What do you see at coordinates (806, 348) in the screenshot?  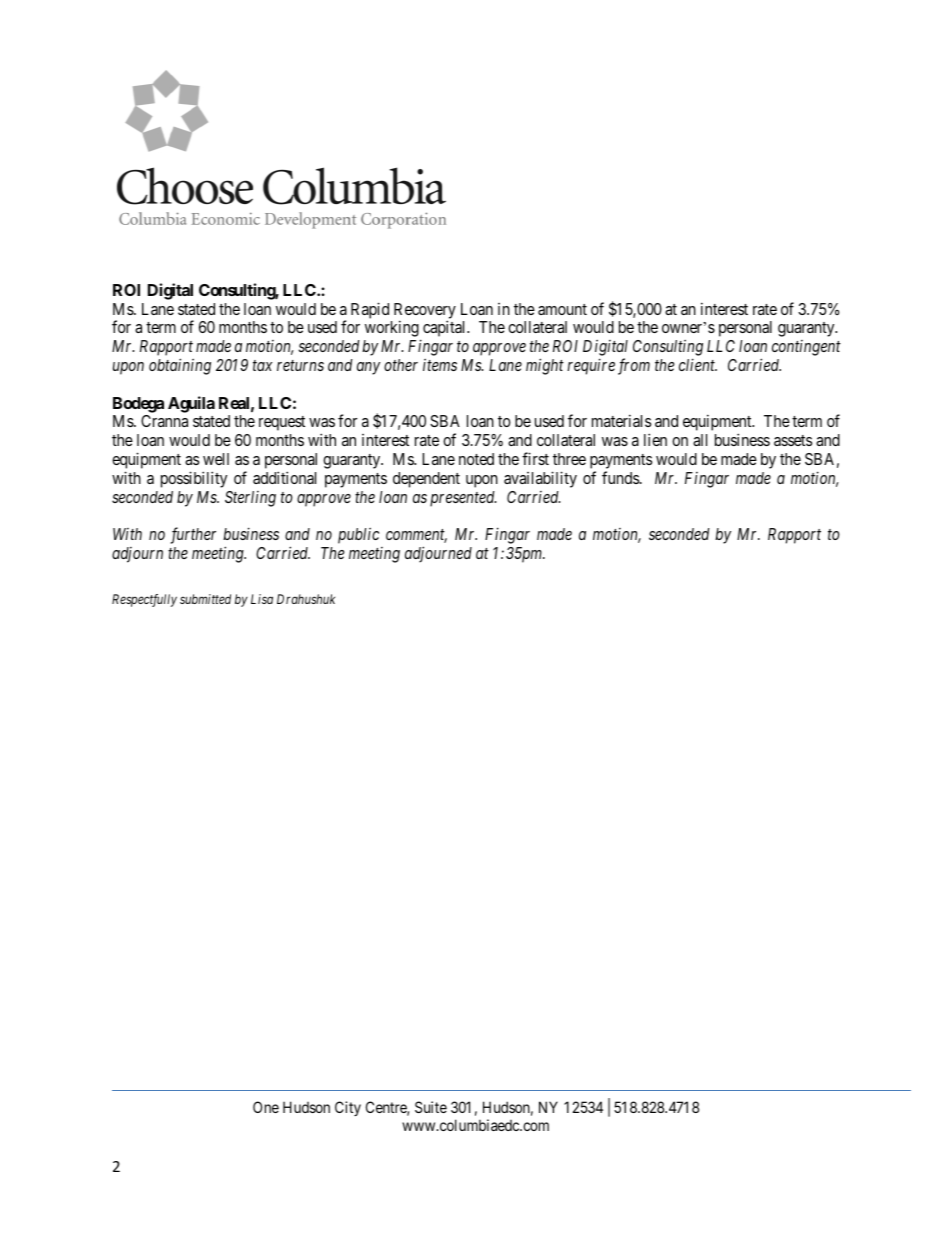 I see `contingent` at bounding box center [806, 348].
